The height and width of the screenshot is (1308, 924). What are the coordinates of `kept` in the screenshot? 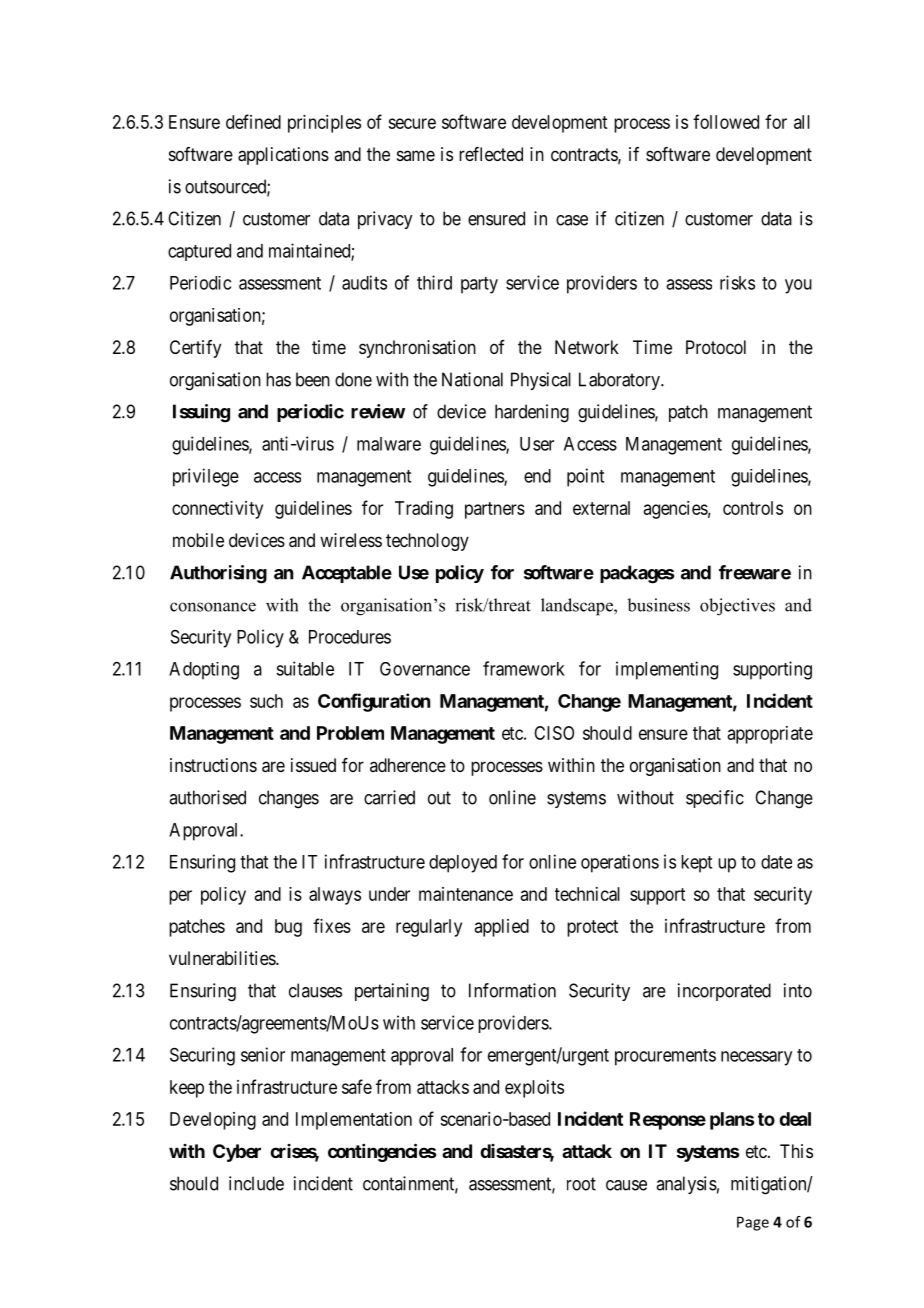 It's located at (696, 864).
